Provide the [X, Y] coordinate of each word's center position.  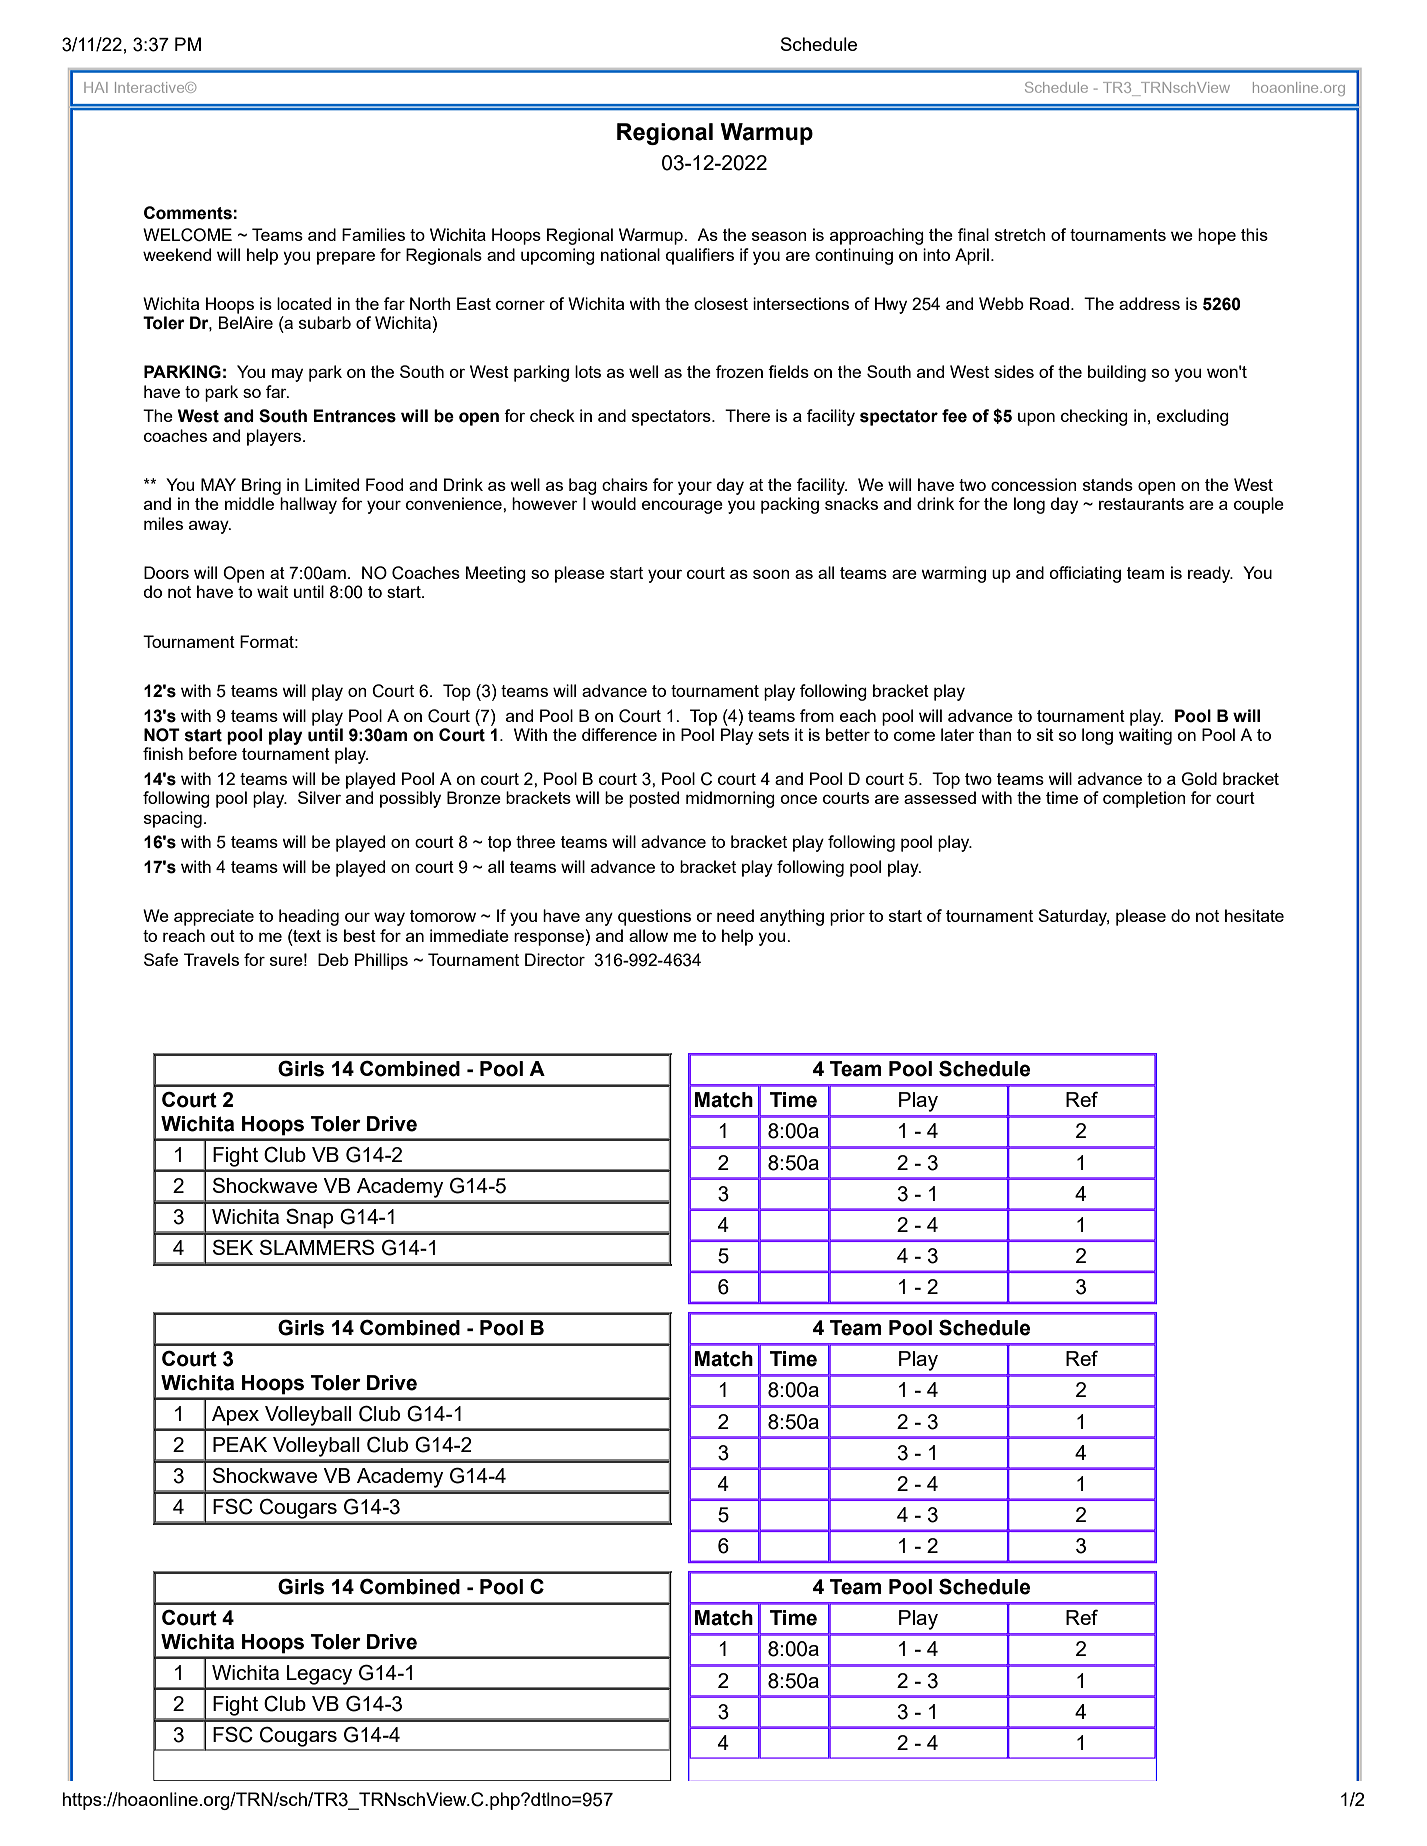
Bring [261, 486]
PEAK [240, 1444]
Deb [333, 959]
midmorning [730, 799]
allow [648, 935]
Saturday [1073, 917]
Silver [319, 797]
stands [1108, 484]
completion [1144, 799]
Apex [235, 1416]
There [747, 415]
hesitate [1254, 915]
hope [1217, 236]
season [779, 236]
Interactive [151, 87]
